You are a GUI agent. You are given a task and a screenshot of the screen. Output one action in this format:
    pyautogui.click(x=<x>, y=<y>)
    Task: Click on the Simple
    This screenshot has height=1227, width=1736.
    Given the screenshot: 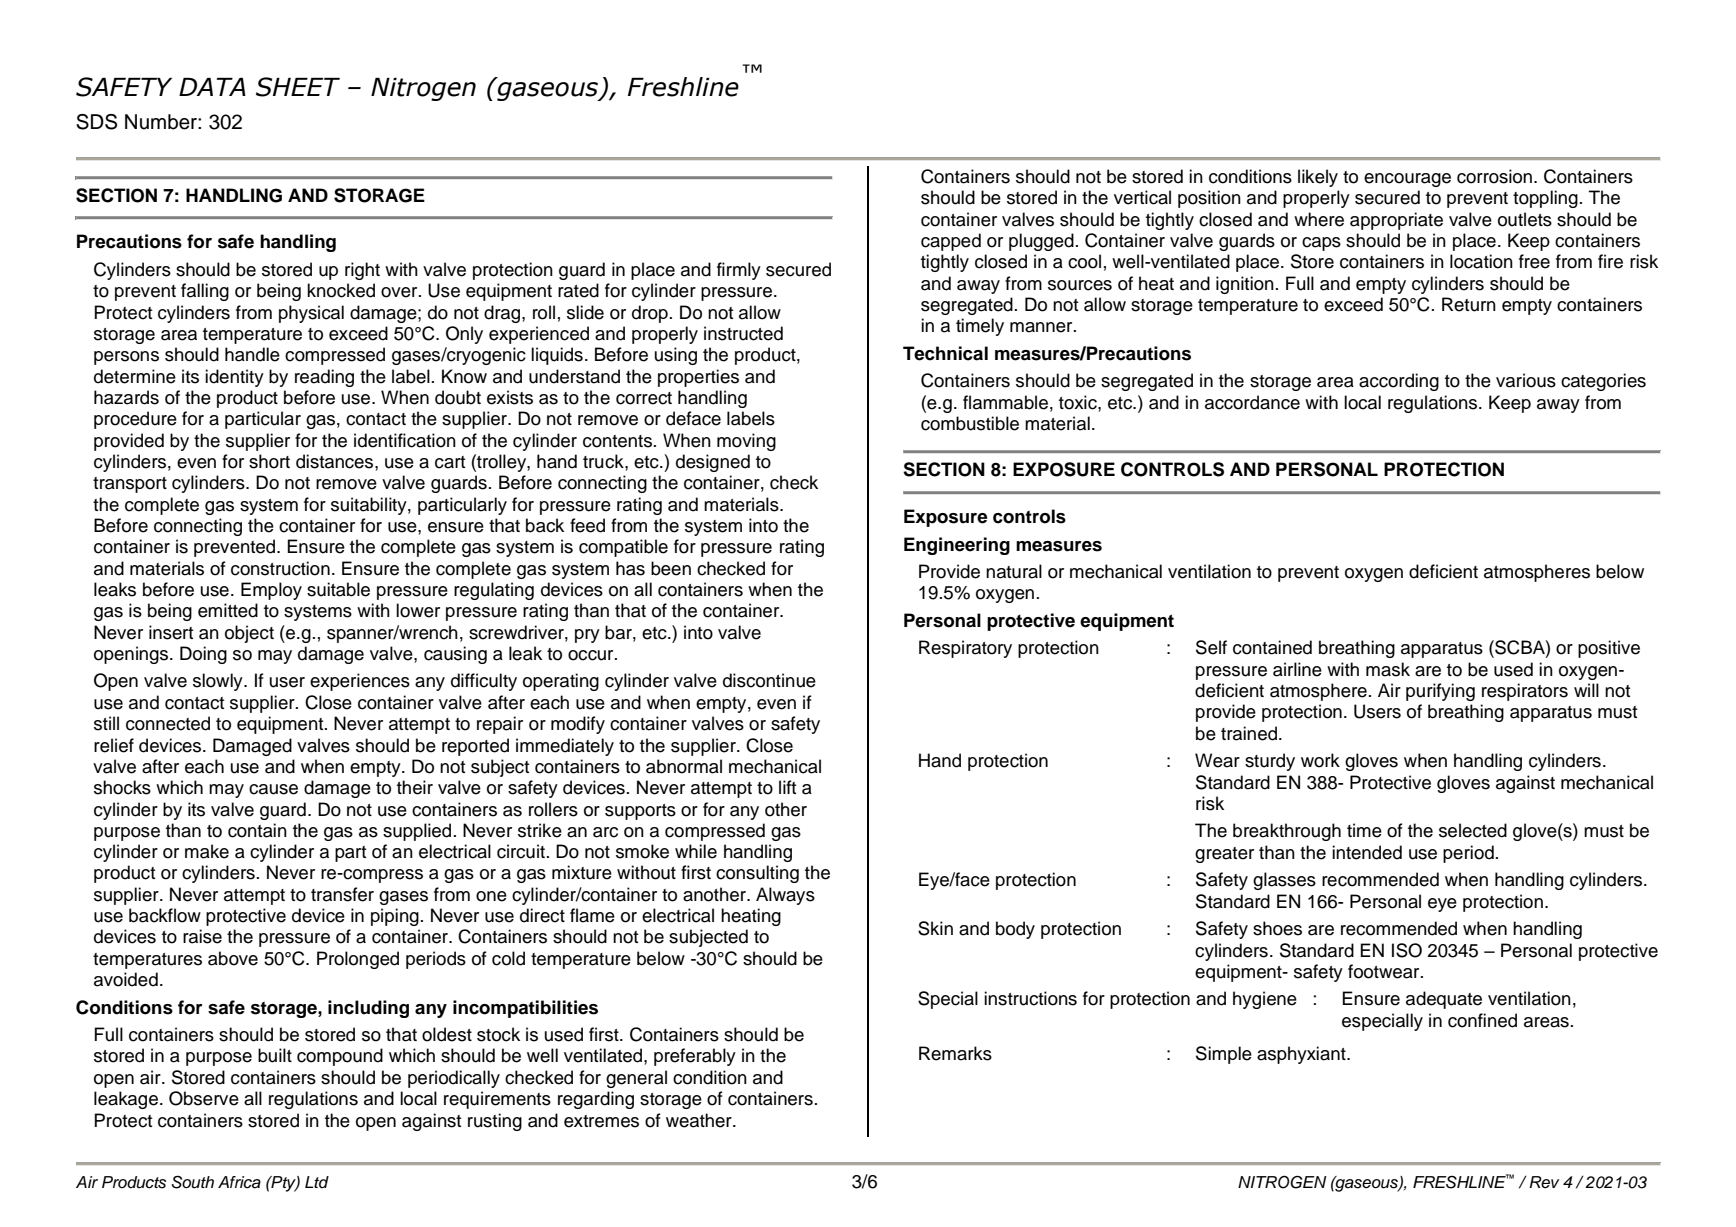 What is the action you would take?
    pyautogui.click(x=1224, y=1055)
